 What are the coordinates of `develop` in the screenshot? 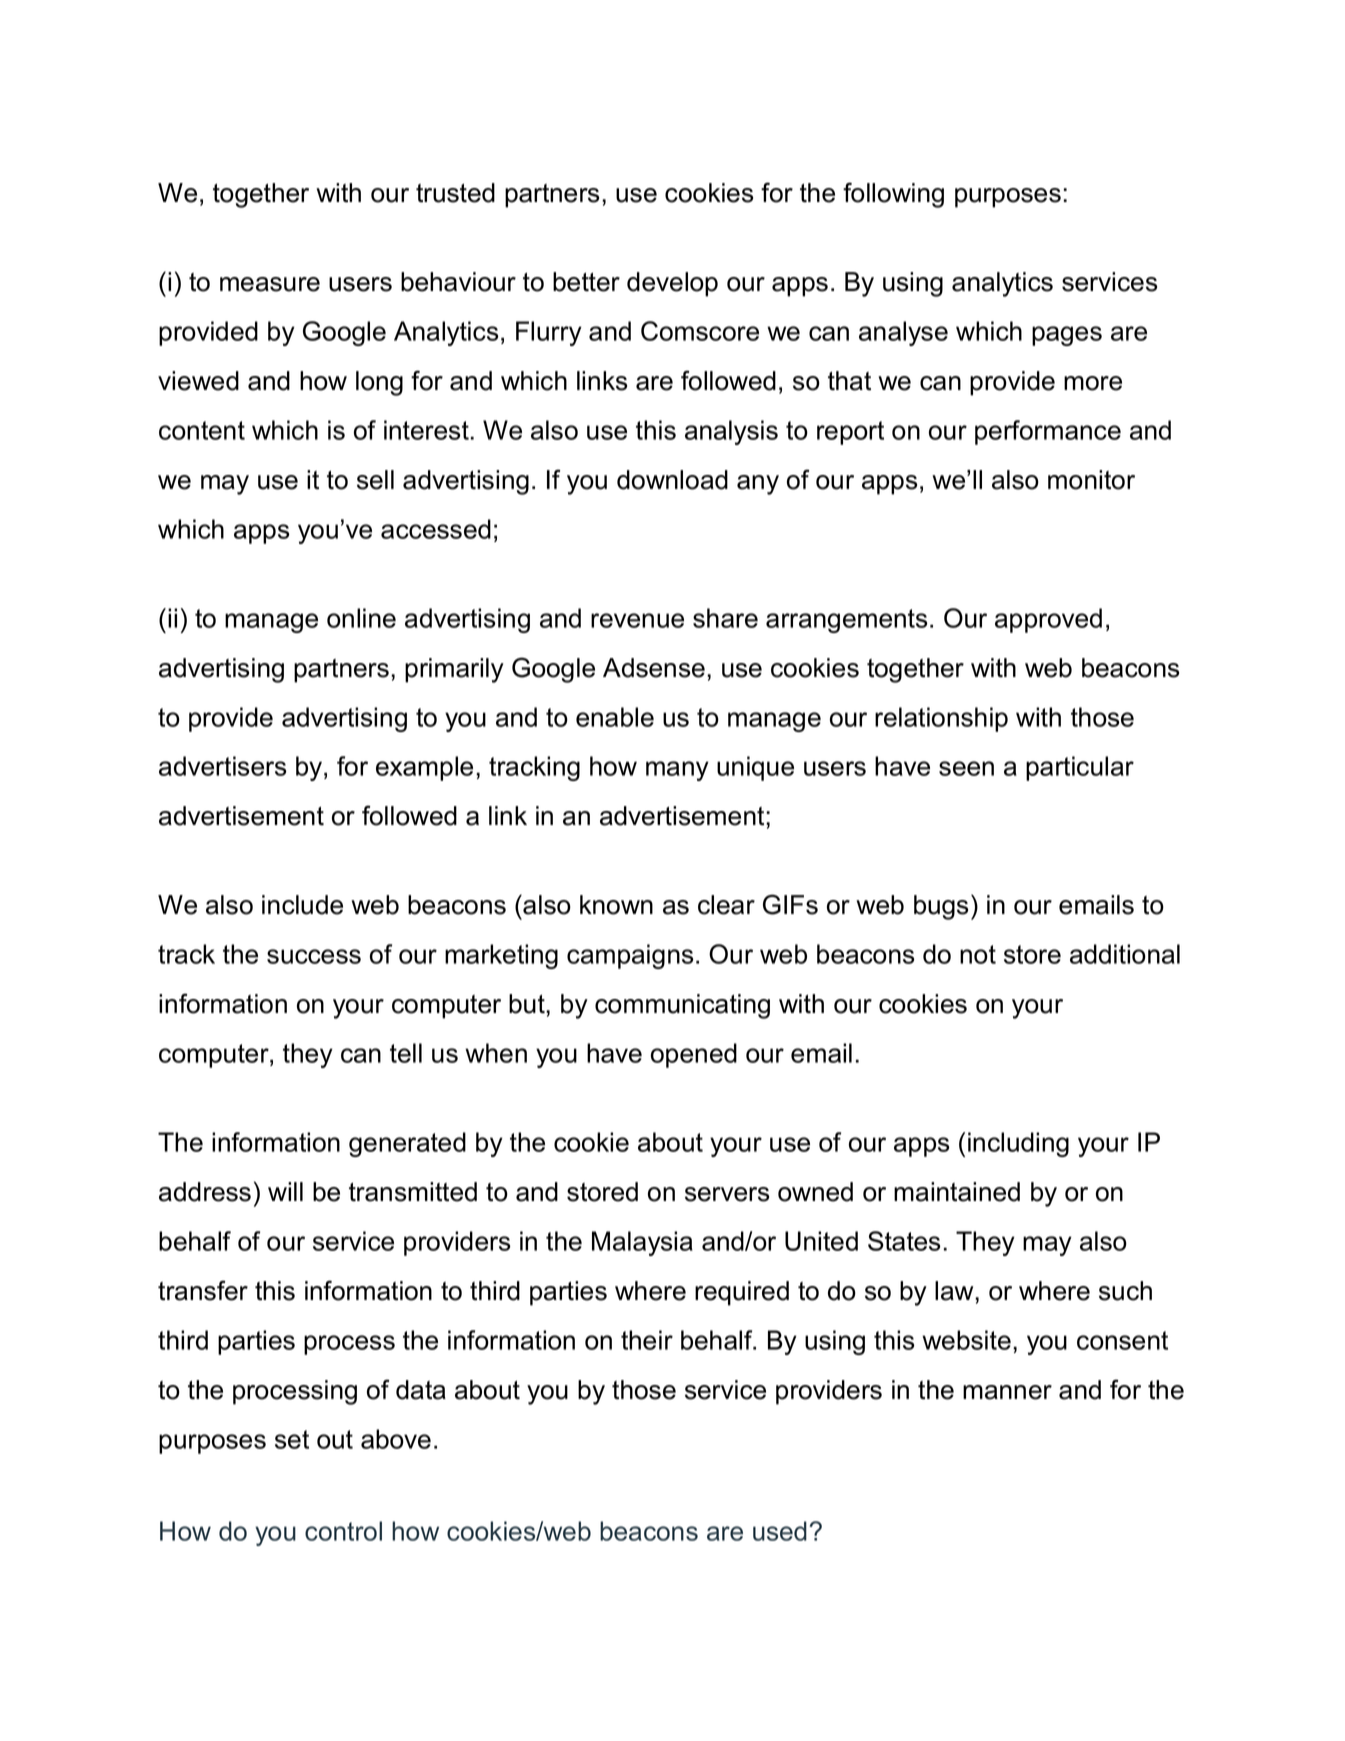 It's located at (672, 284).
